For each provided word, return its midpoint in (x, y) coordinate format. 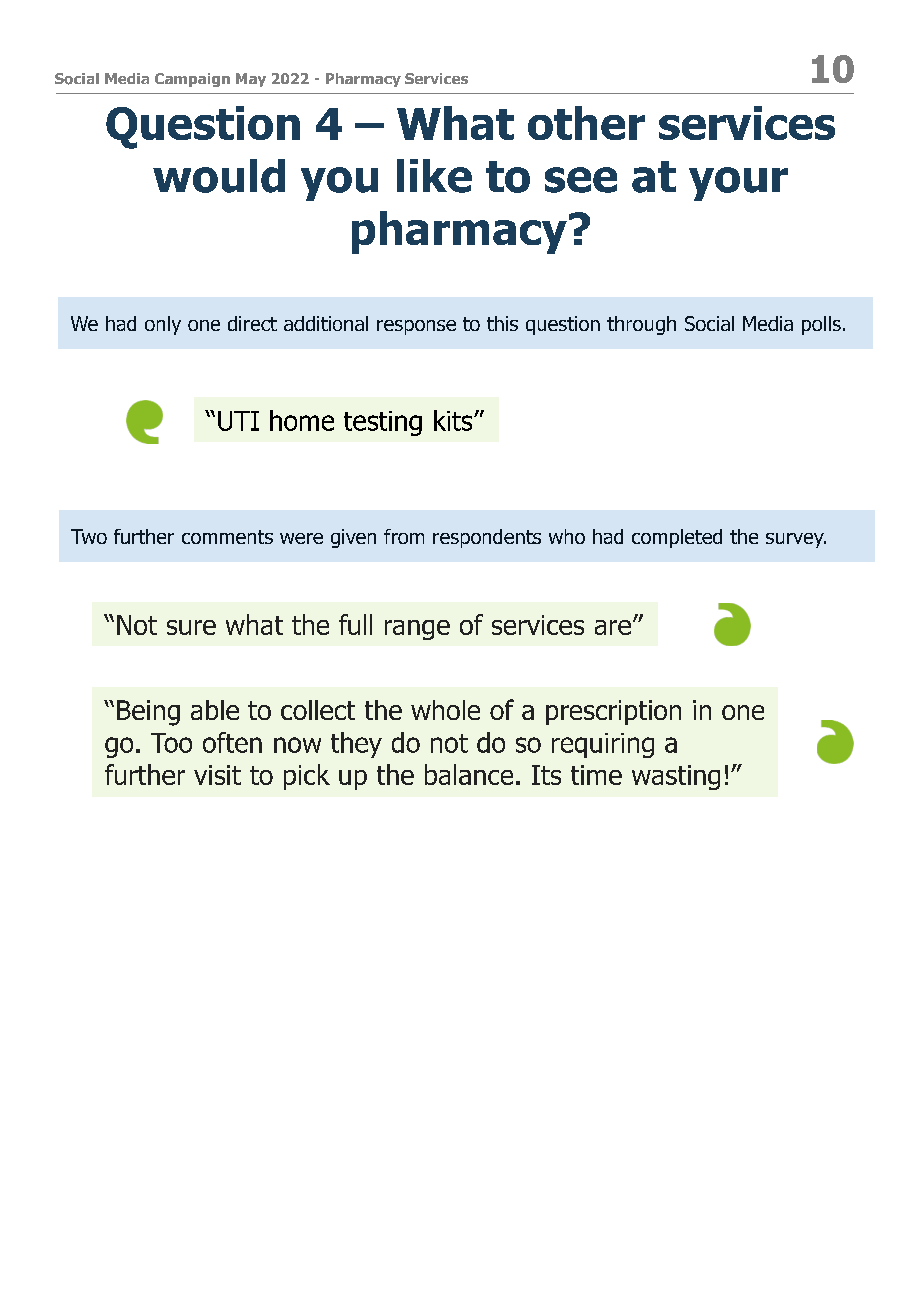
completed (677, 538)
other (586, 123)
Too (171, 743)
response (416, 327)
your (738, 184)
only (163, 325)
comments (227, 537)
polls (821, 325)
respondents (487, 538)
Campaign (192, 80)
